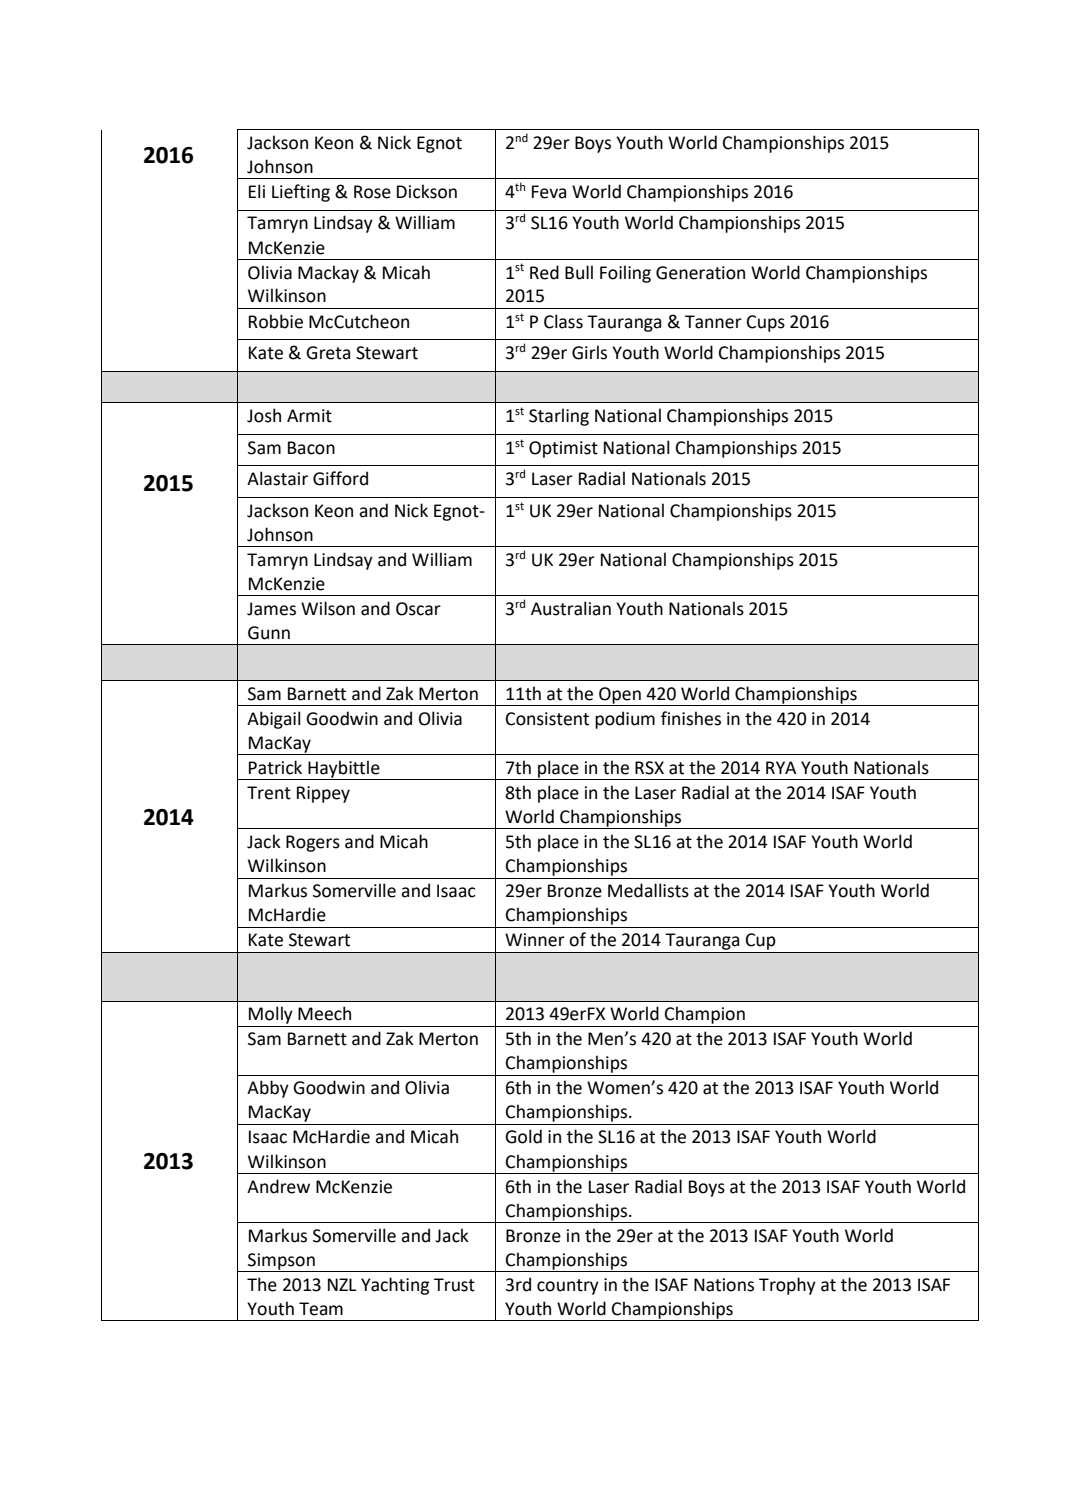  I want to click on country, so click(568, 1287).
